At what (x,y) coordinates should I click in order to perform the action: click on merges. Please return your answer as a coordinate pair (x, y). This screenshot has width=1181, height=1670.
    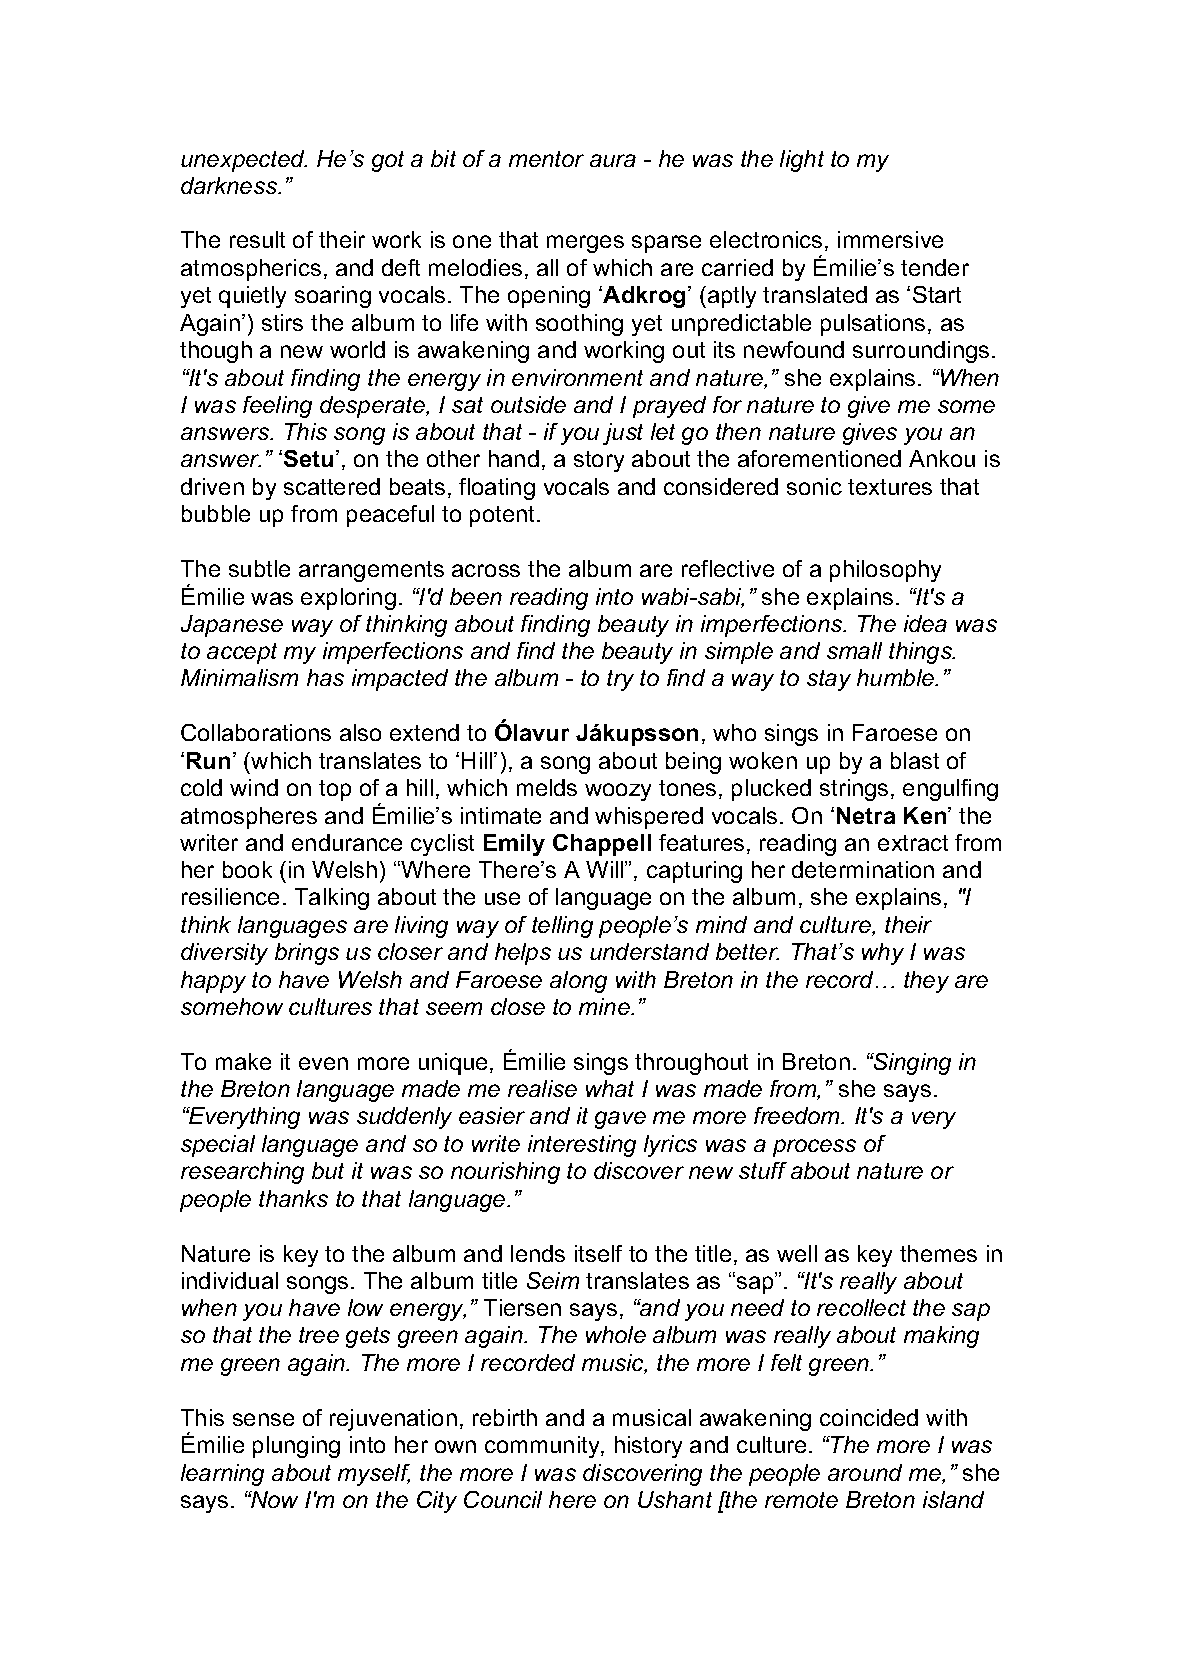
    Looking at the image, I should click on (585, 244).
